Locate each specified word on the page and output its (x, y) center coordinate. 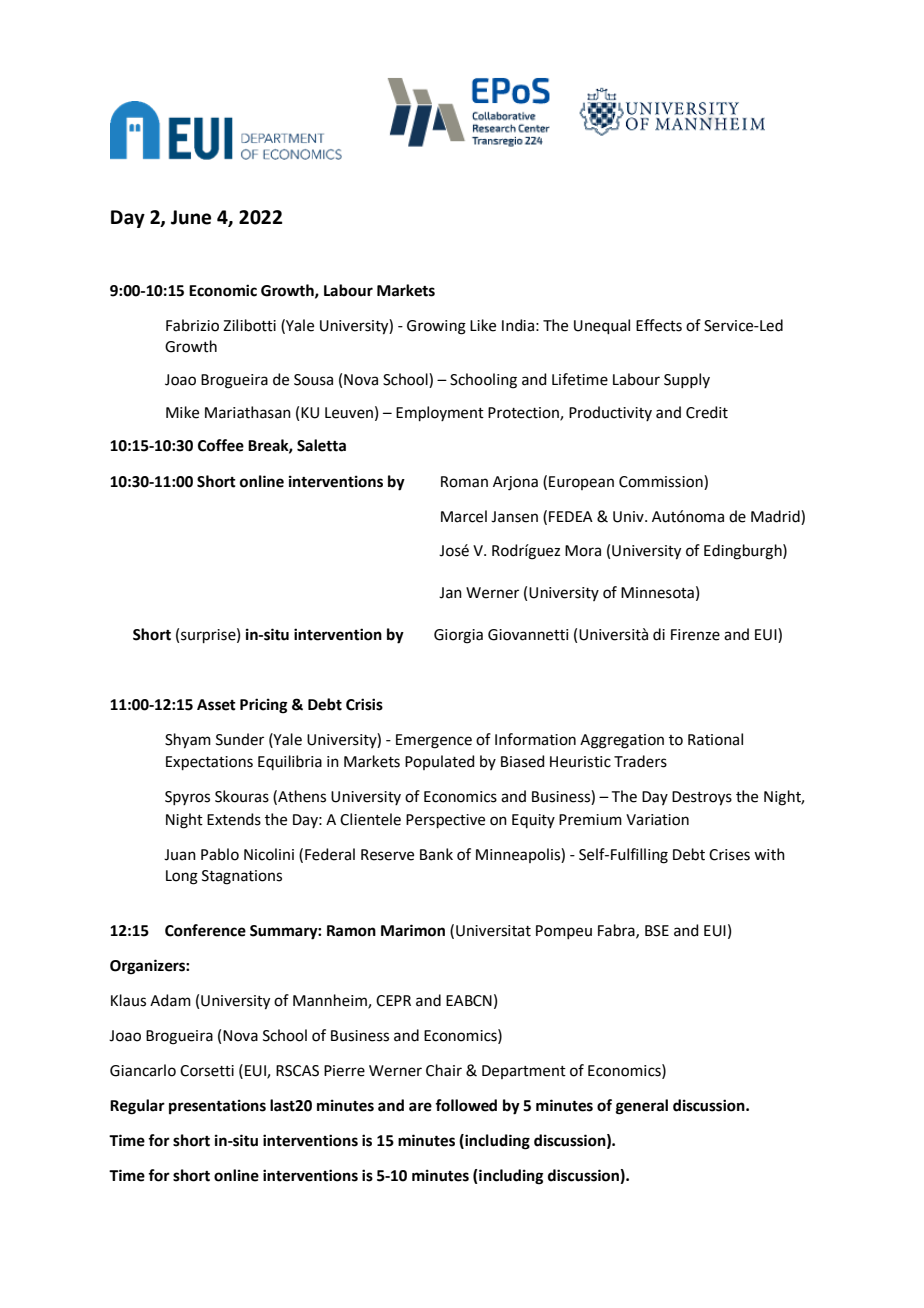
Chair (444, 1070)
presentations (217, 1107)
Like (483, 325)
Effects (659, 325)
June (191, 217)
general (642, 1107)
